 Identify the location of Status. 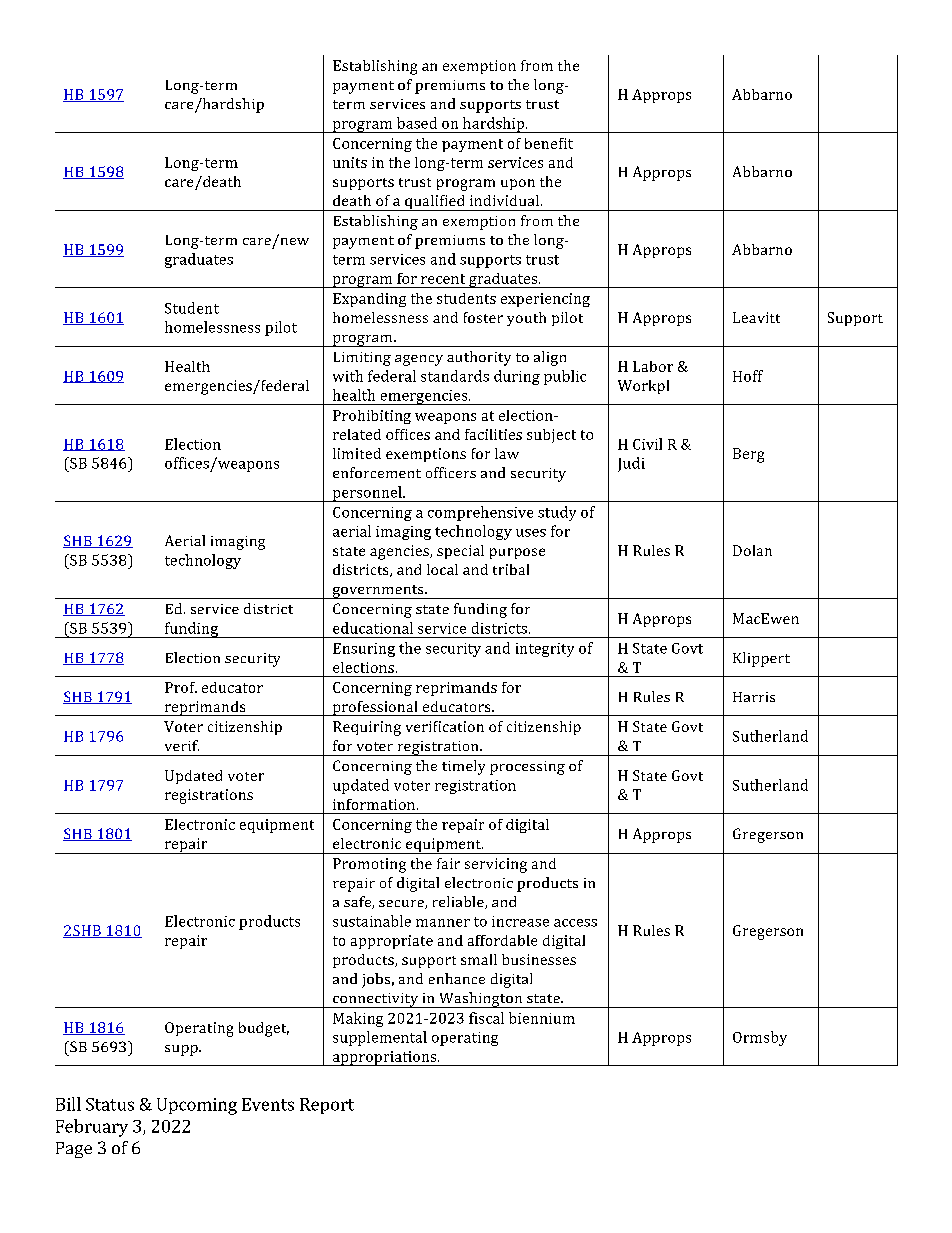
(110, 1104).
